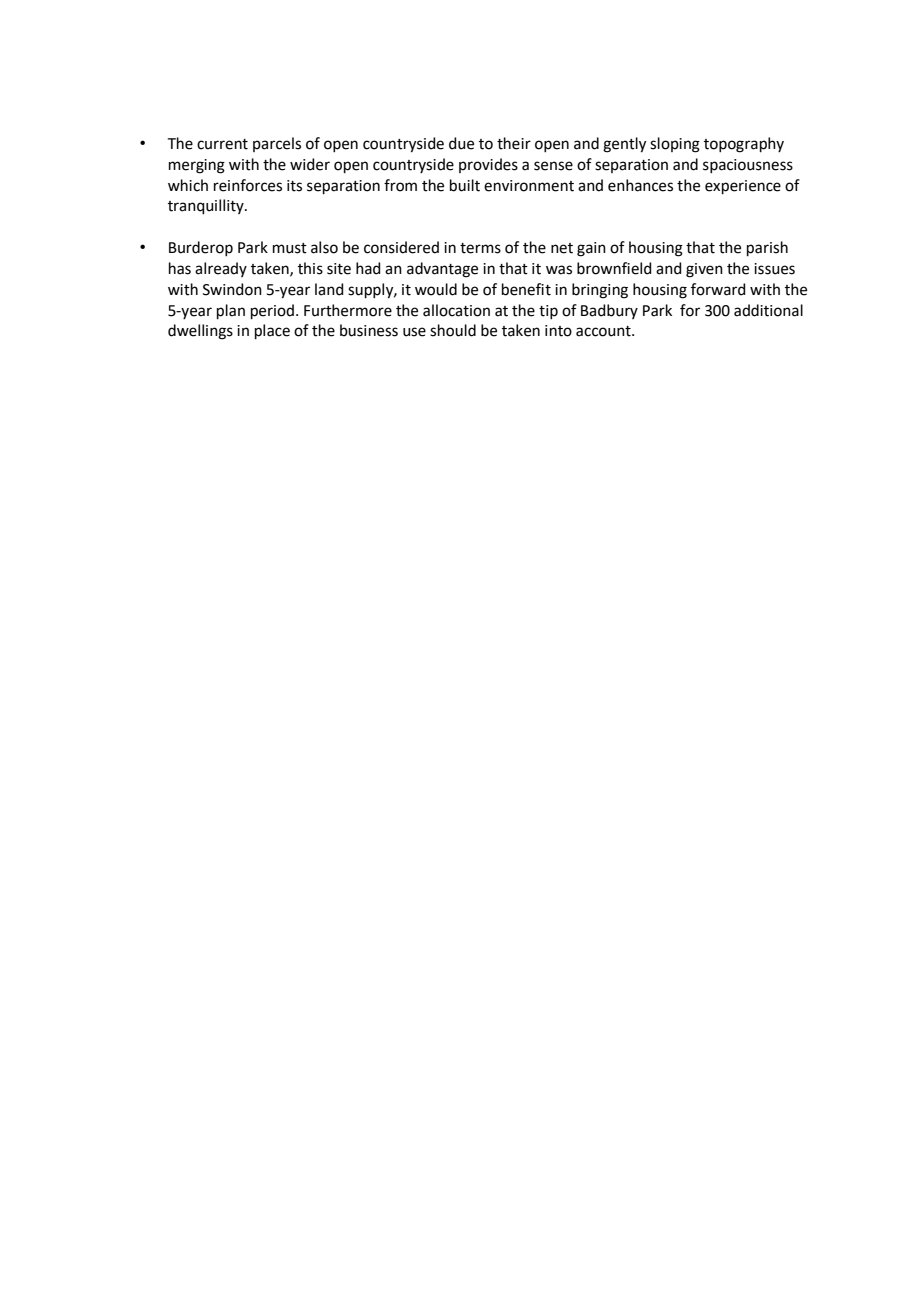  I want to click on due, so click(461, 143).
